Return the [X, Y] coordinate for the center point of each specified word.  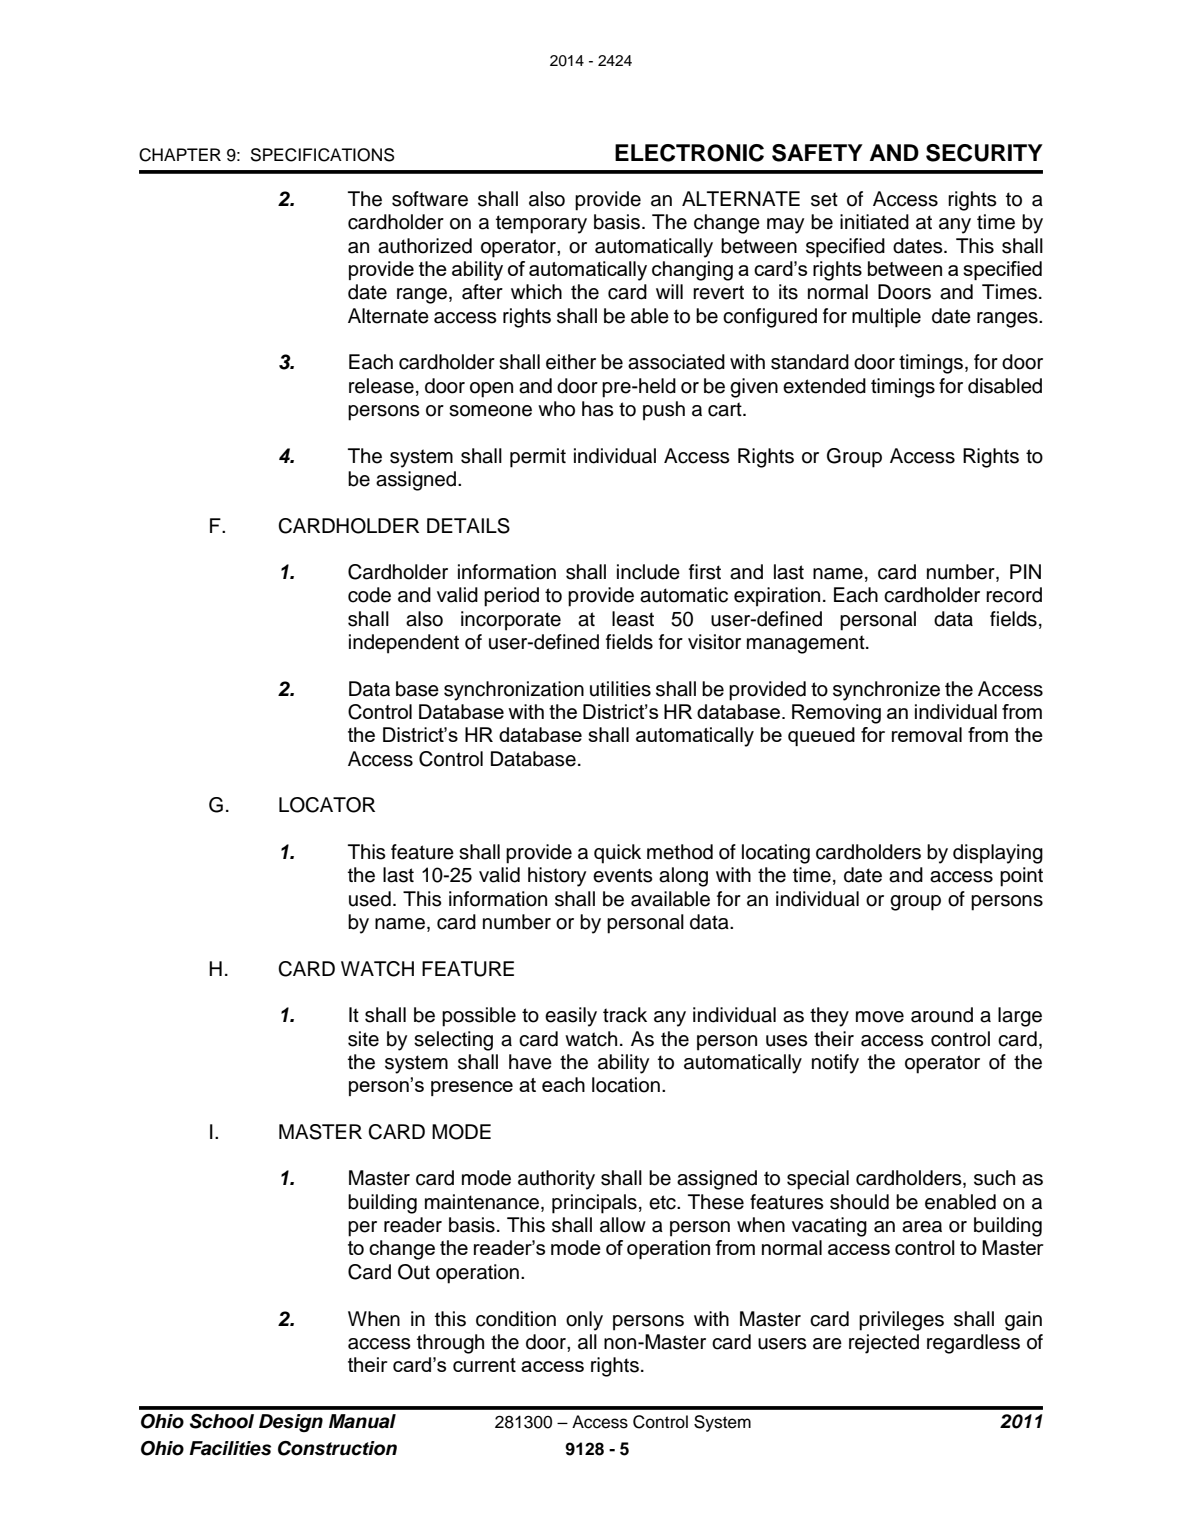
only [584, 1321]
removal [927, 734]
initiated [874, 222]
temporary [541, 224]
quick [617, 854]
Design [291, 1423]
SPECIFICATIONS [323, 155]
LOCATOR [327, 805]
